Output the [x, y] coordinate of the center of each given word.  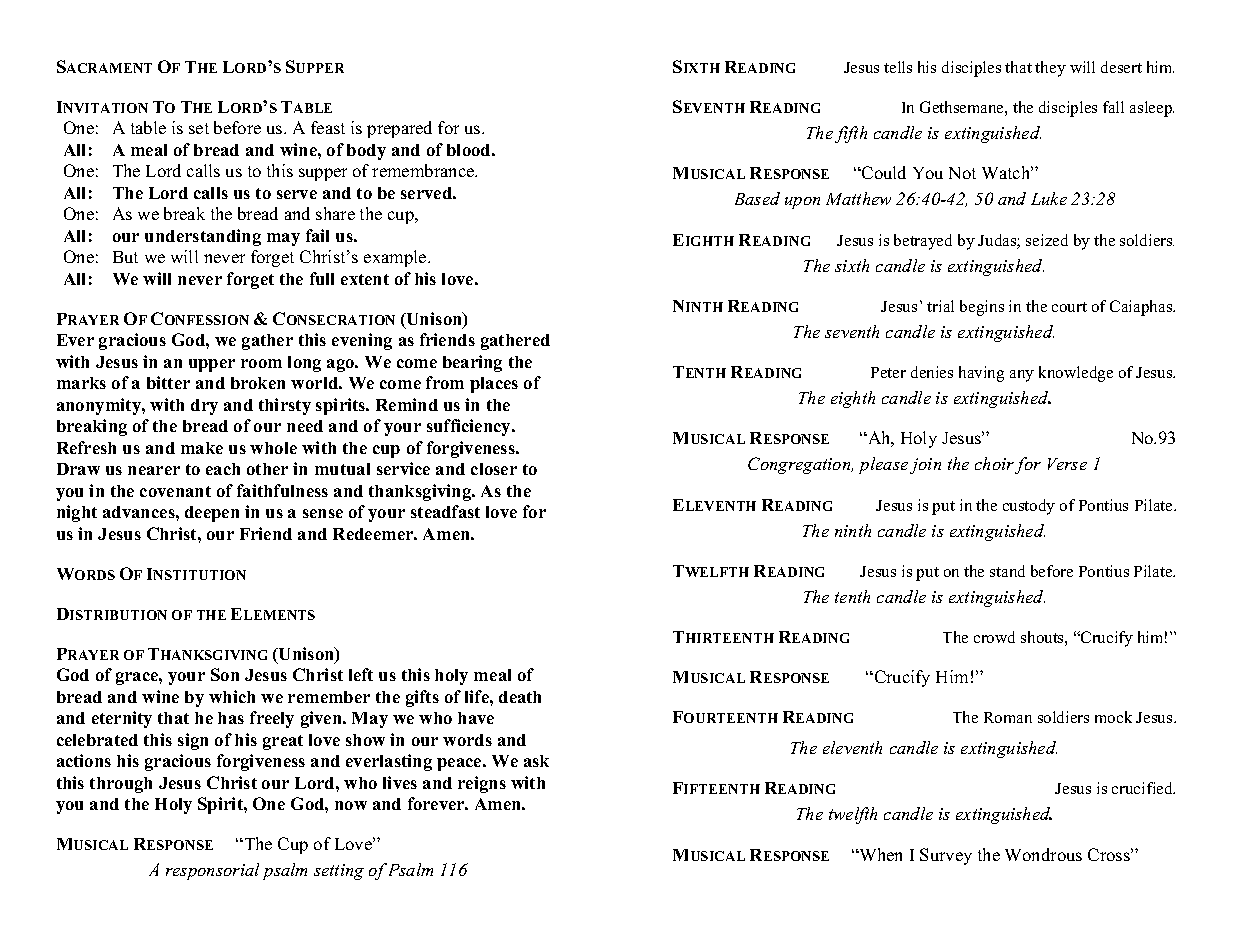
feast [328, 127]
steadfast [445, 511]
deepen [212, 514]
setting [339, 872]
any [1022, 376]
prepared [399, 129]
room [261, 363]
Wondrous [1043, 854]
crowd [994, 637]
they [1050, 69]
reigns [482, 784]
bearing [472, 363]
